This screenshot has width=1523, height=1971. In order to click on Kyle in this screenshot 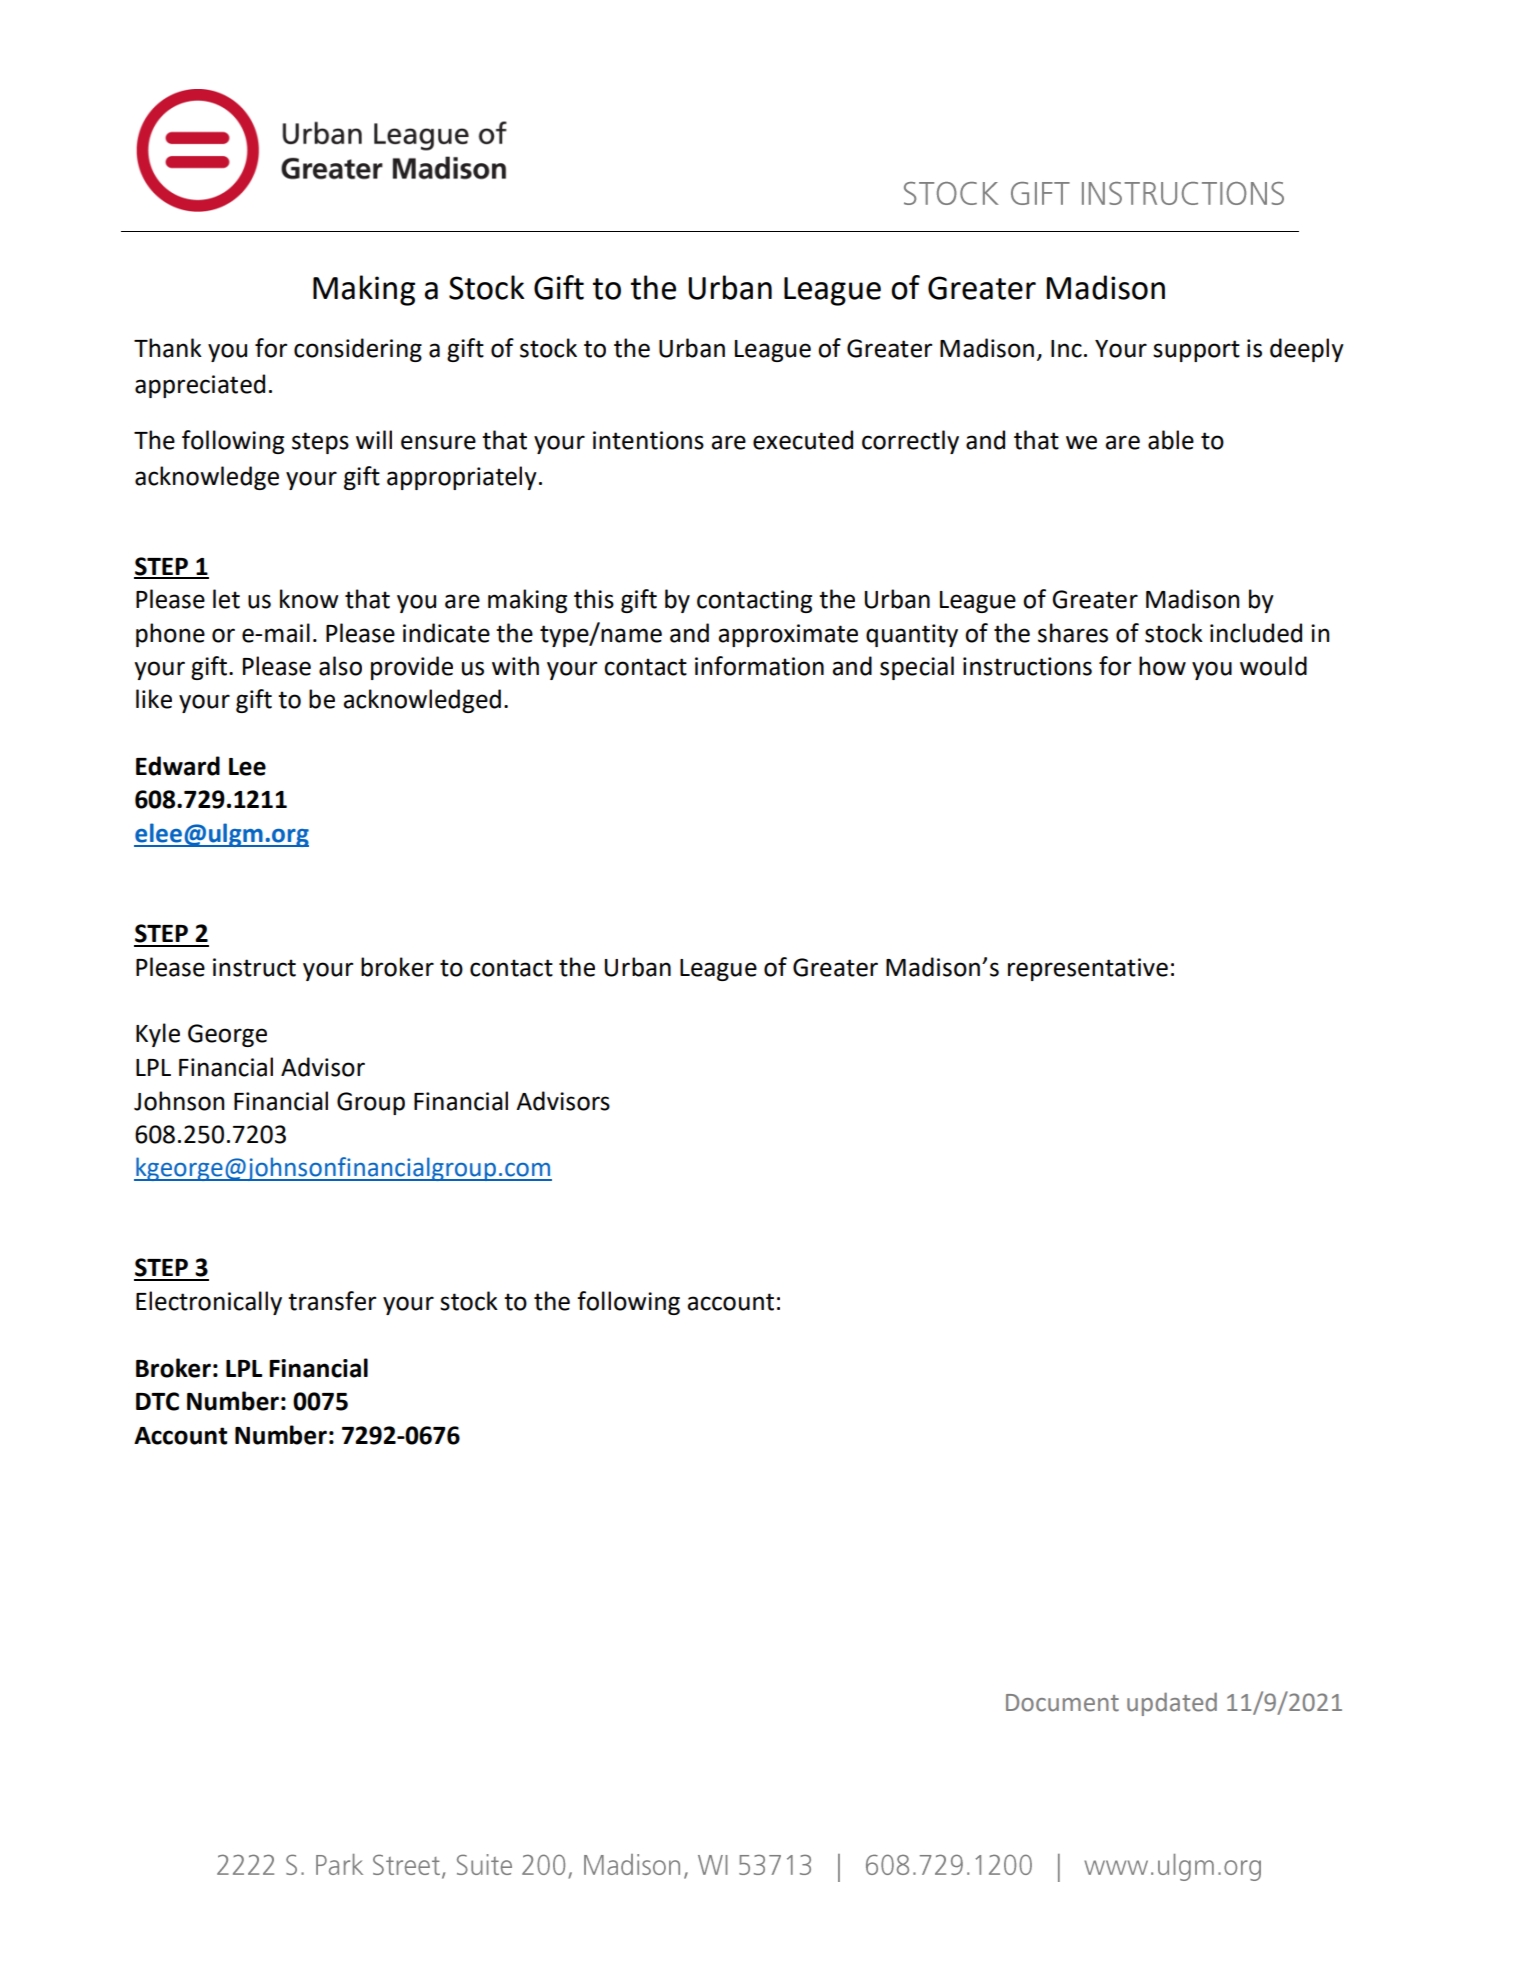, I will do `click(158, 1035)`.
